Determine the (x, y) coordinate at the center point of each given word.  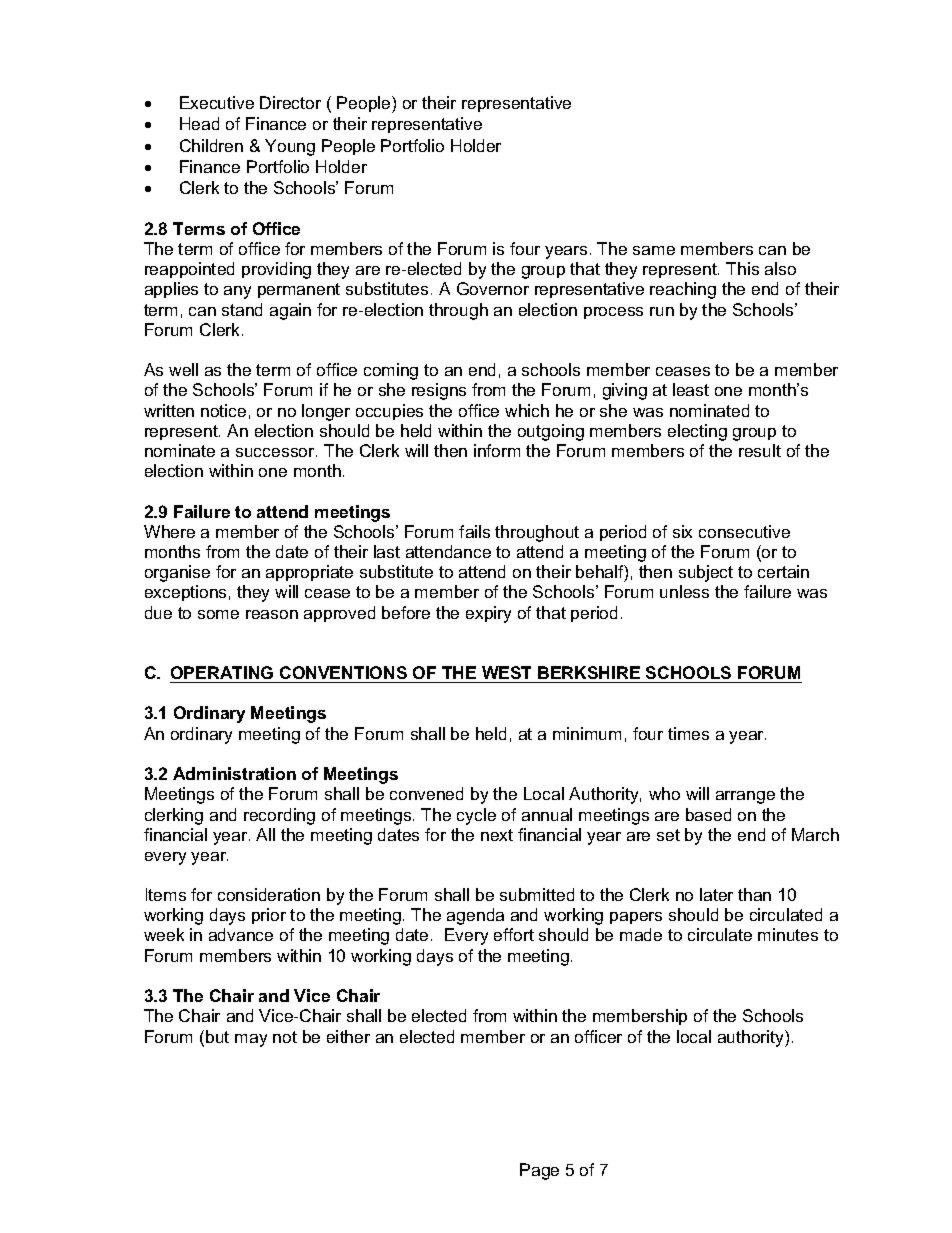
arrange (745, 797)
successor (276, 452)
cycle (476, 816)
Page (539, 1171)
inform (497, 450)
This (742, 268)
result (760, 450)
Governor (493, 288)
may (251, 1040)
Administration (234, 773)
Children (211, 145)
